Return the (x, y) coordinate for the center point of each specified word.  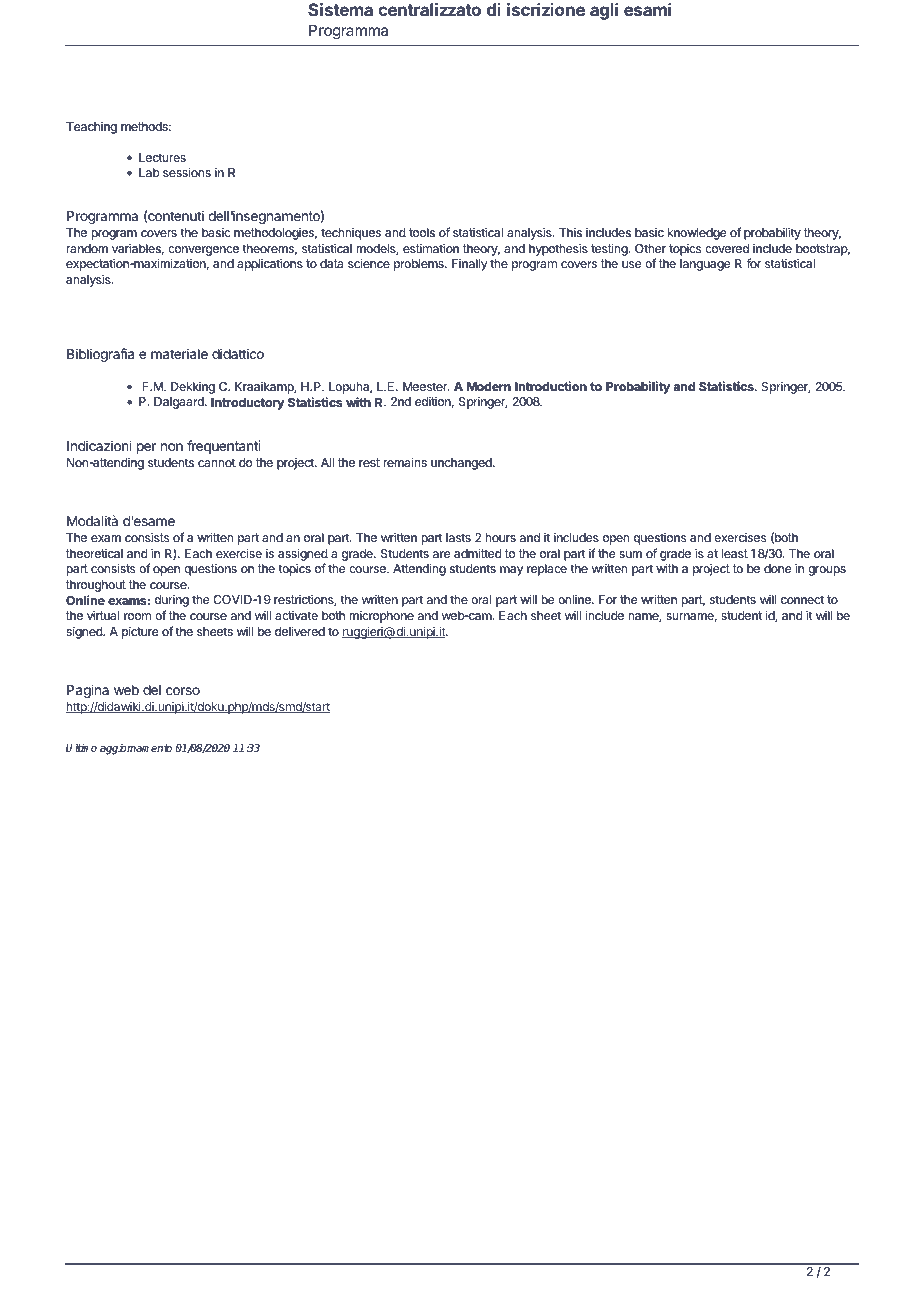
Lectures (162, 158)
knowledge (697, 236)
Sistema (340, 9)
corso (183, 691)
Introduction (551, 386)
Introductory (248, 404)
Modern (489, 387)
